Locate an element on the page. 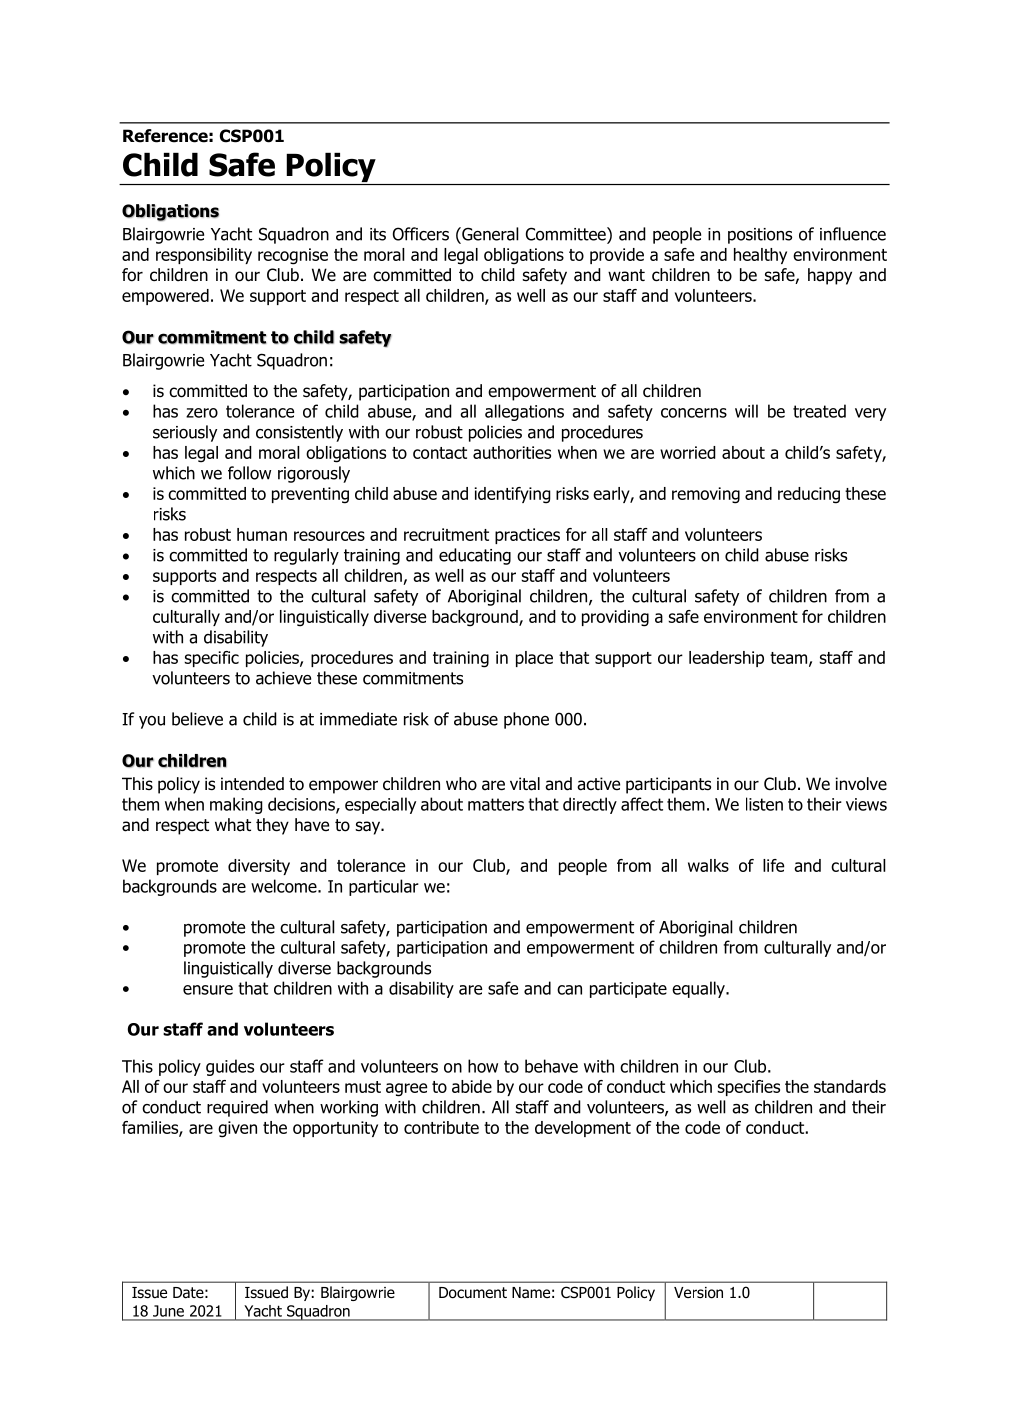  listen is located at coordinates (764, 804).
